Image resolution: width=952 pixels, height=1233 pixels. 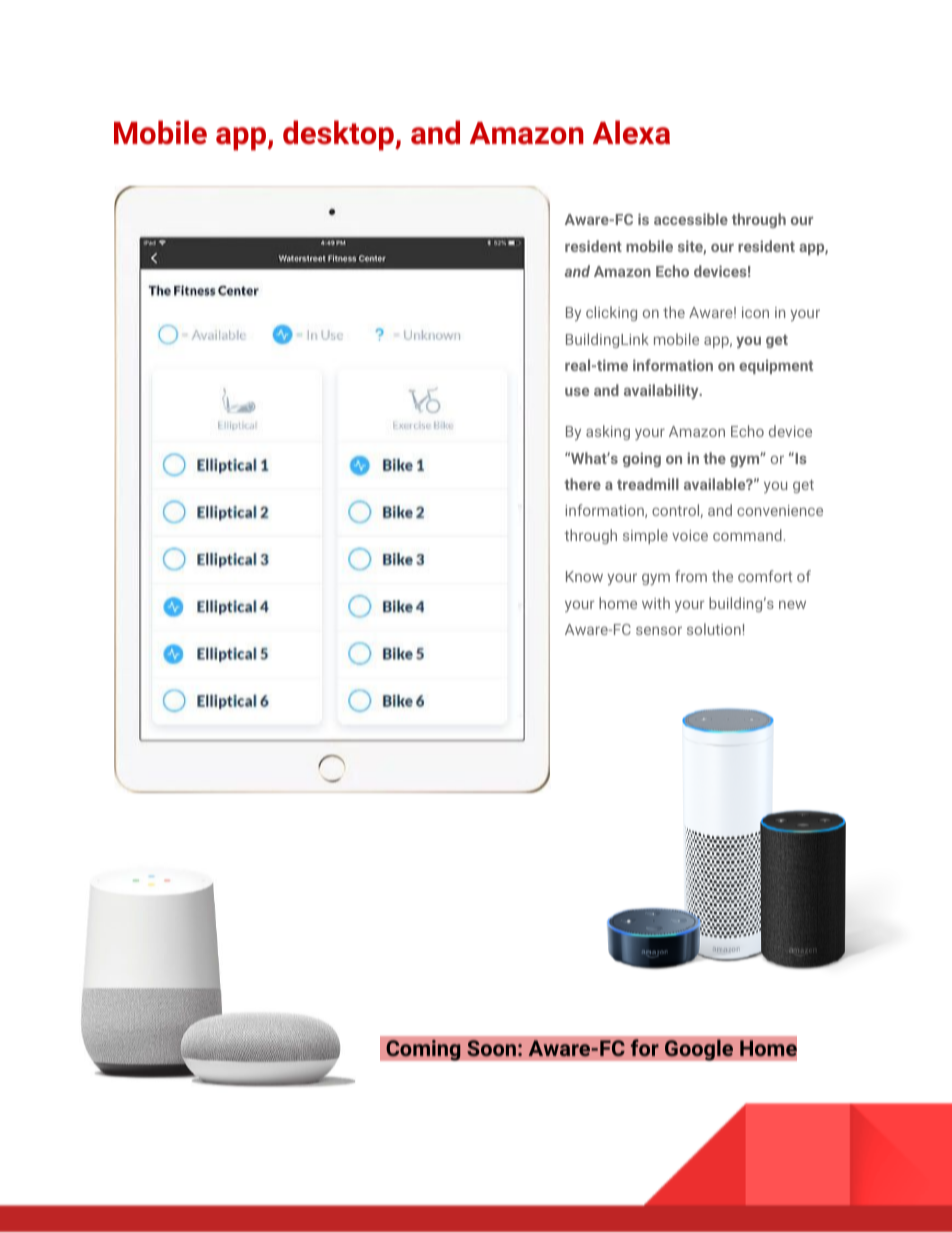 I want to click on there, so click(x=582, y=484).
